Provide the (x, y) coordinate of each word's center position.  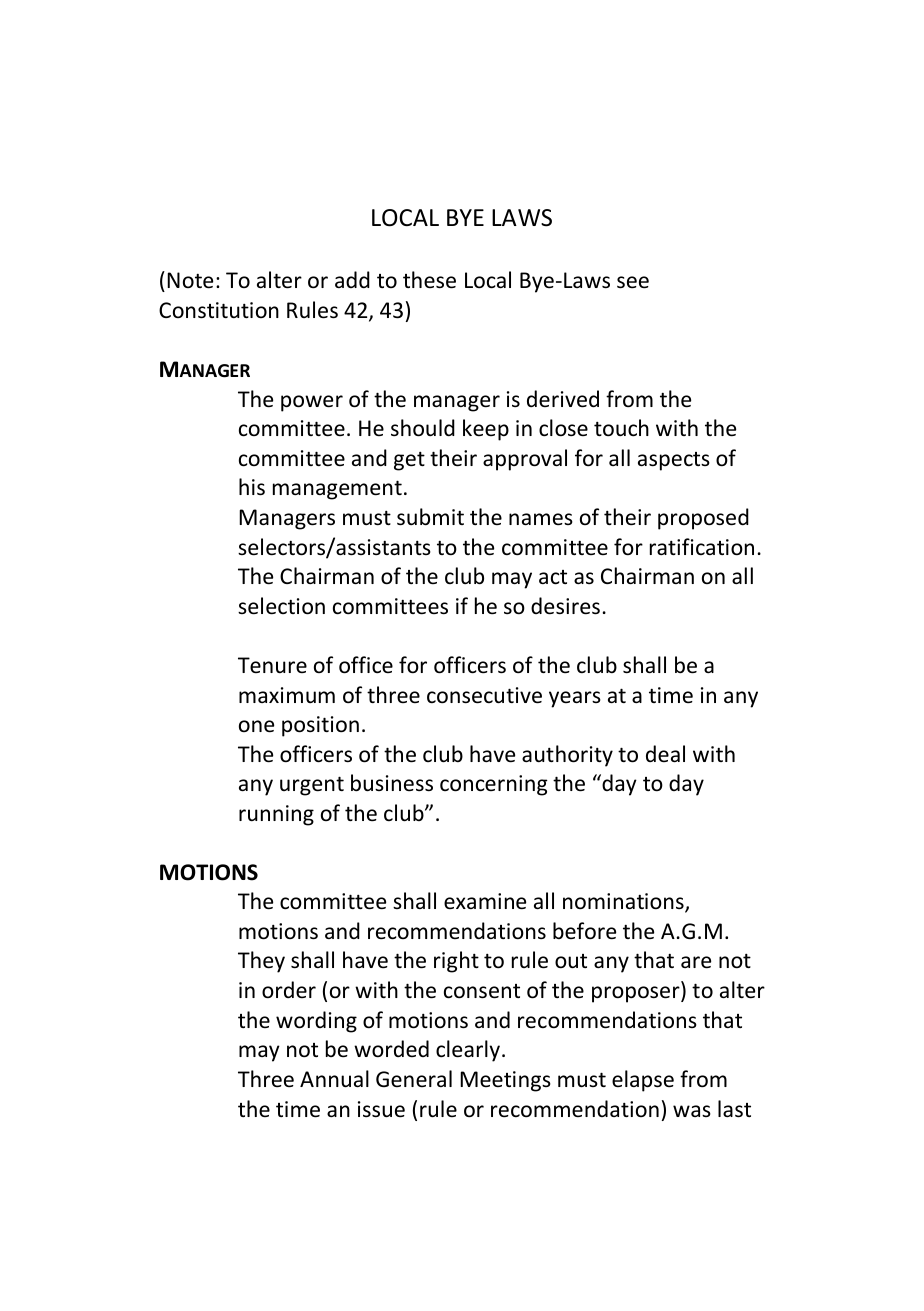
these (429, 280)
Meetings (505, 1081)
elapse (643, 1081)
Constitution (219, 310)
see (633, 282)
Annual (334, 1079)
